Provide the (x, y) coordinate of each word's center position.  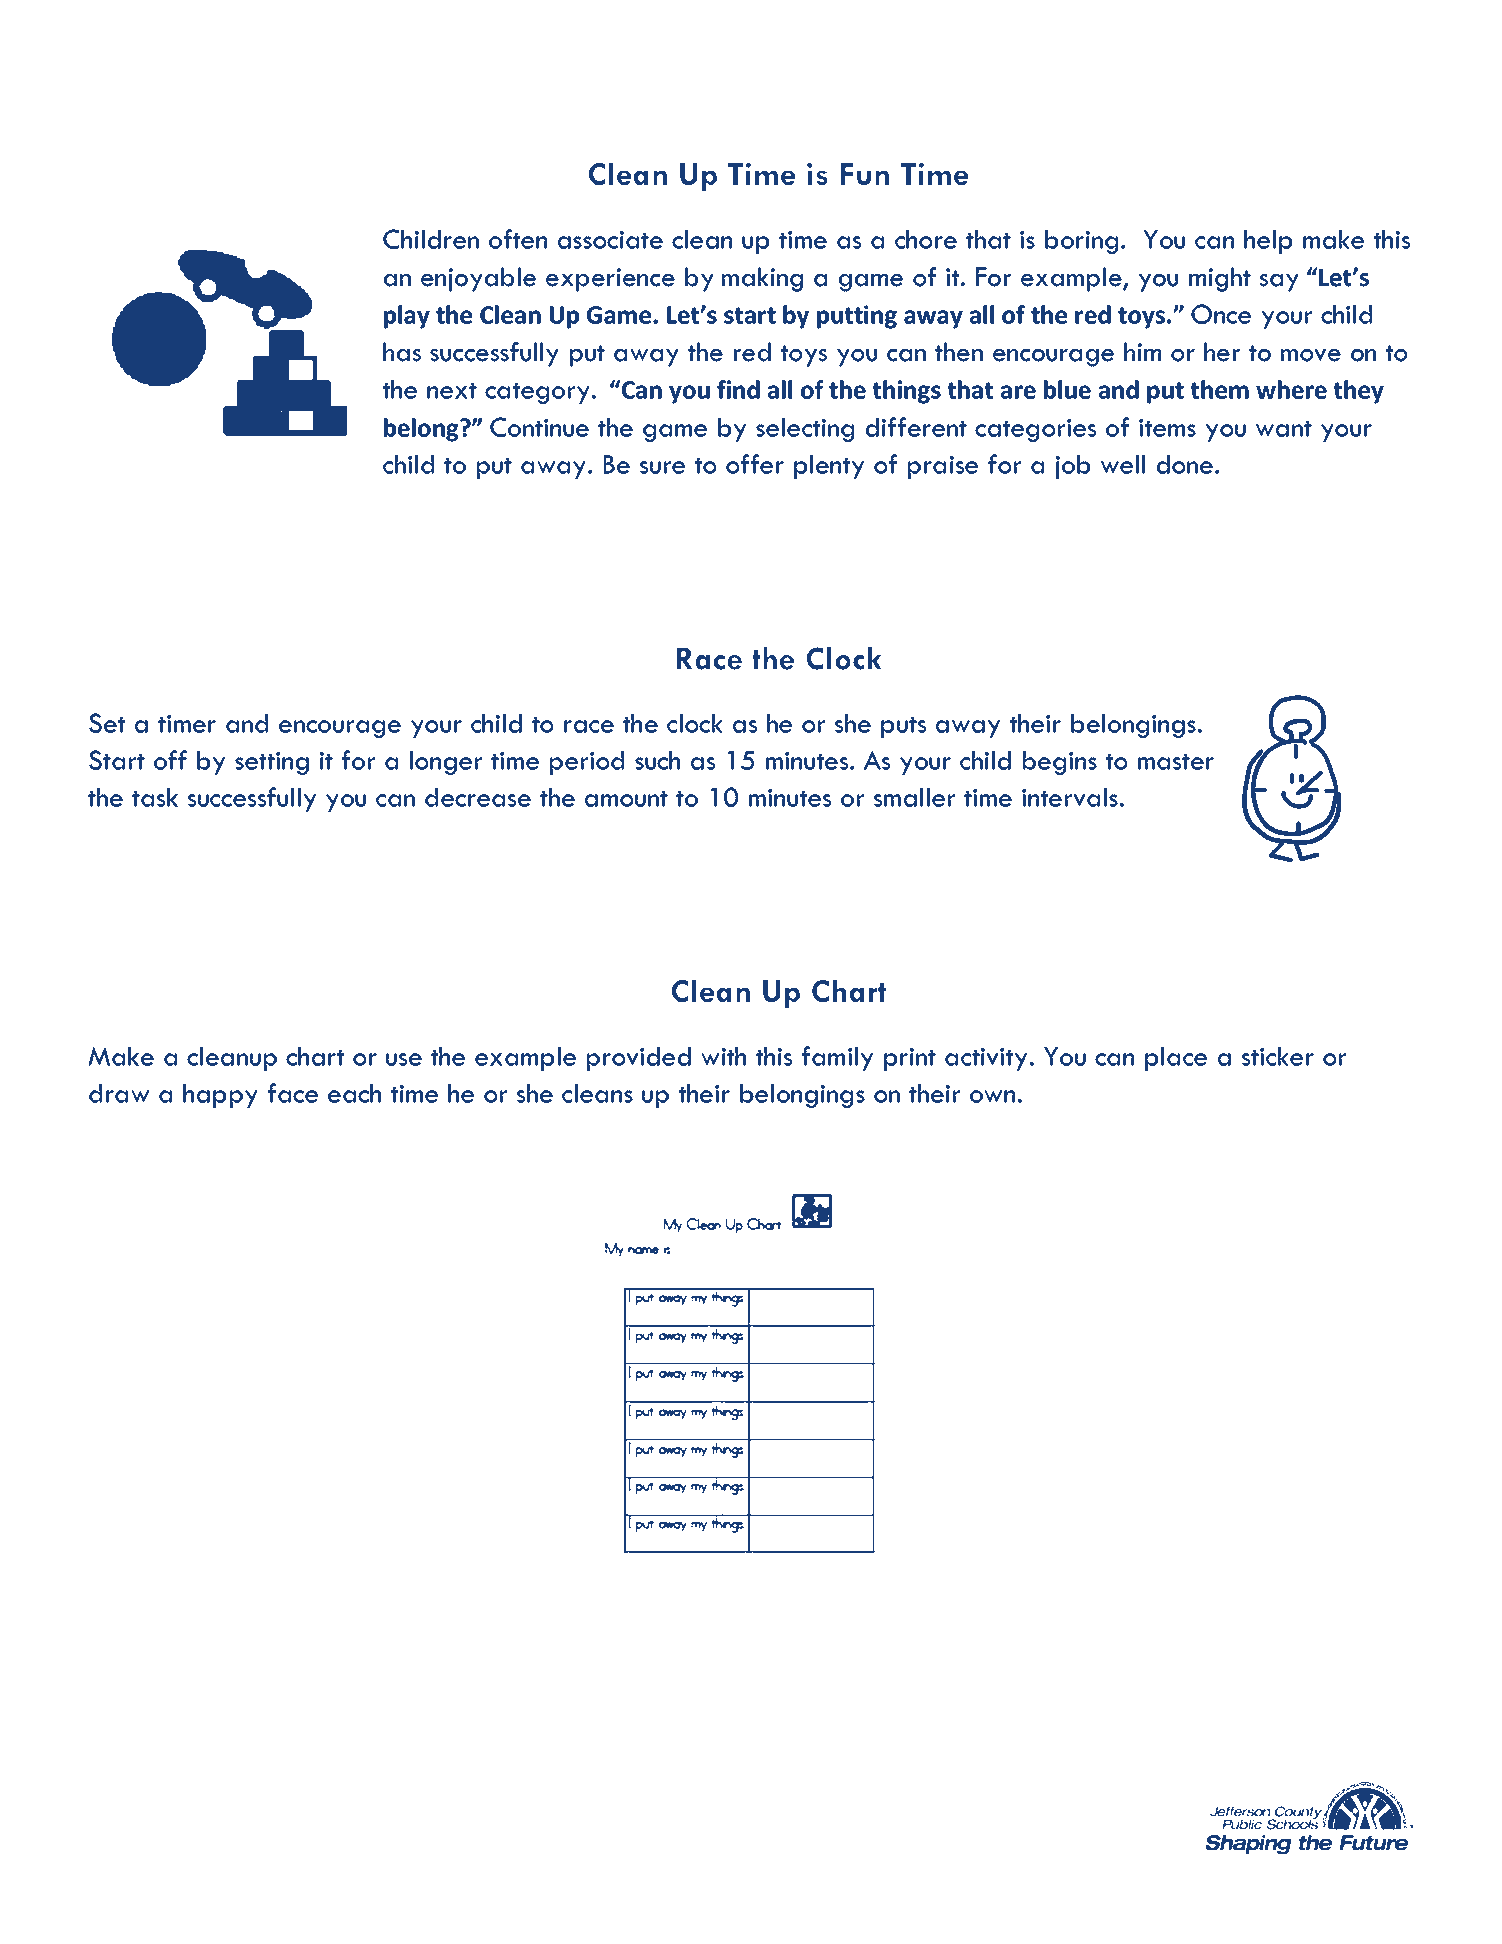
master (1176, 762)
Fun (865, 174)
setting (272, 763)
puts (903, 727)
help (1268, 242)
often (518, 239)
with (723, 1056)
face (293, 1093)
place (1176, 1059)
